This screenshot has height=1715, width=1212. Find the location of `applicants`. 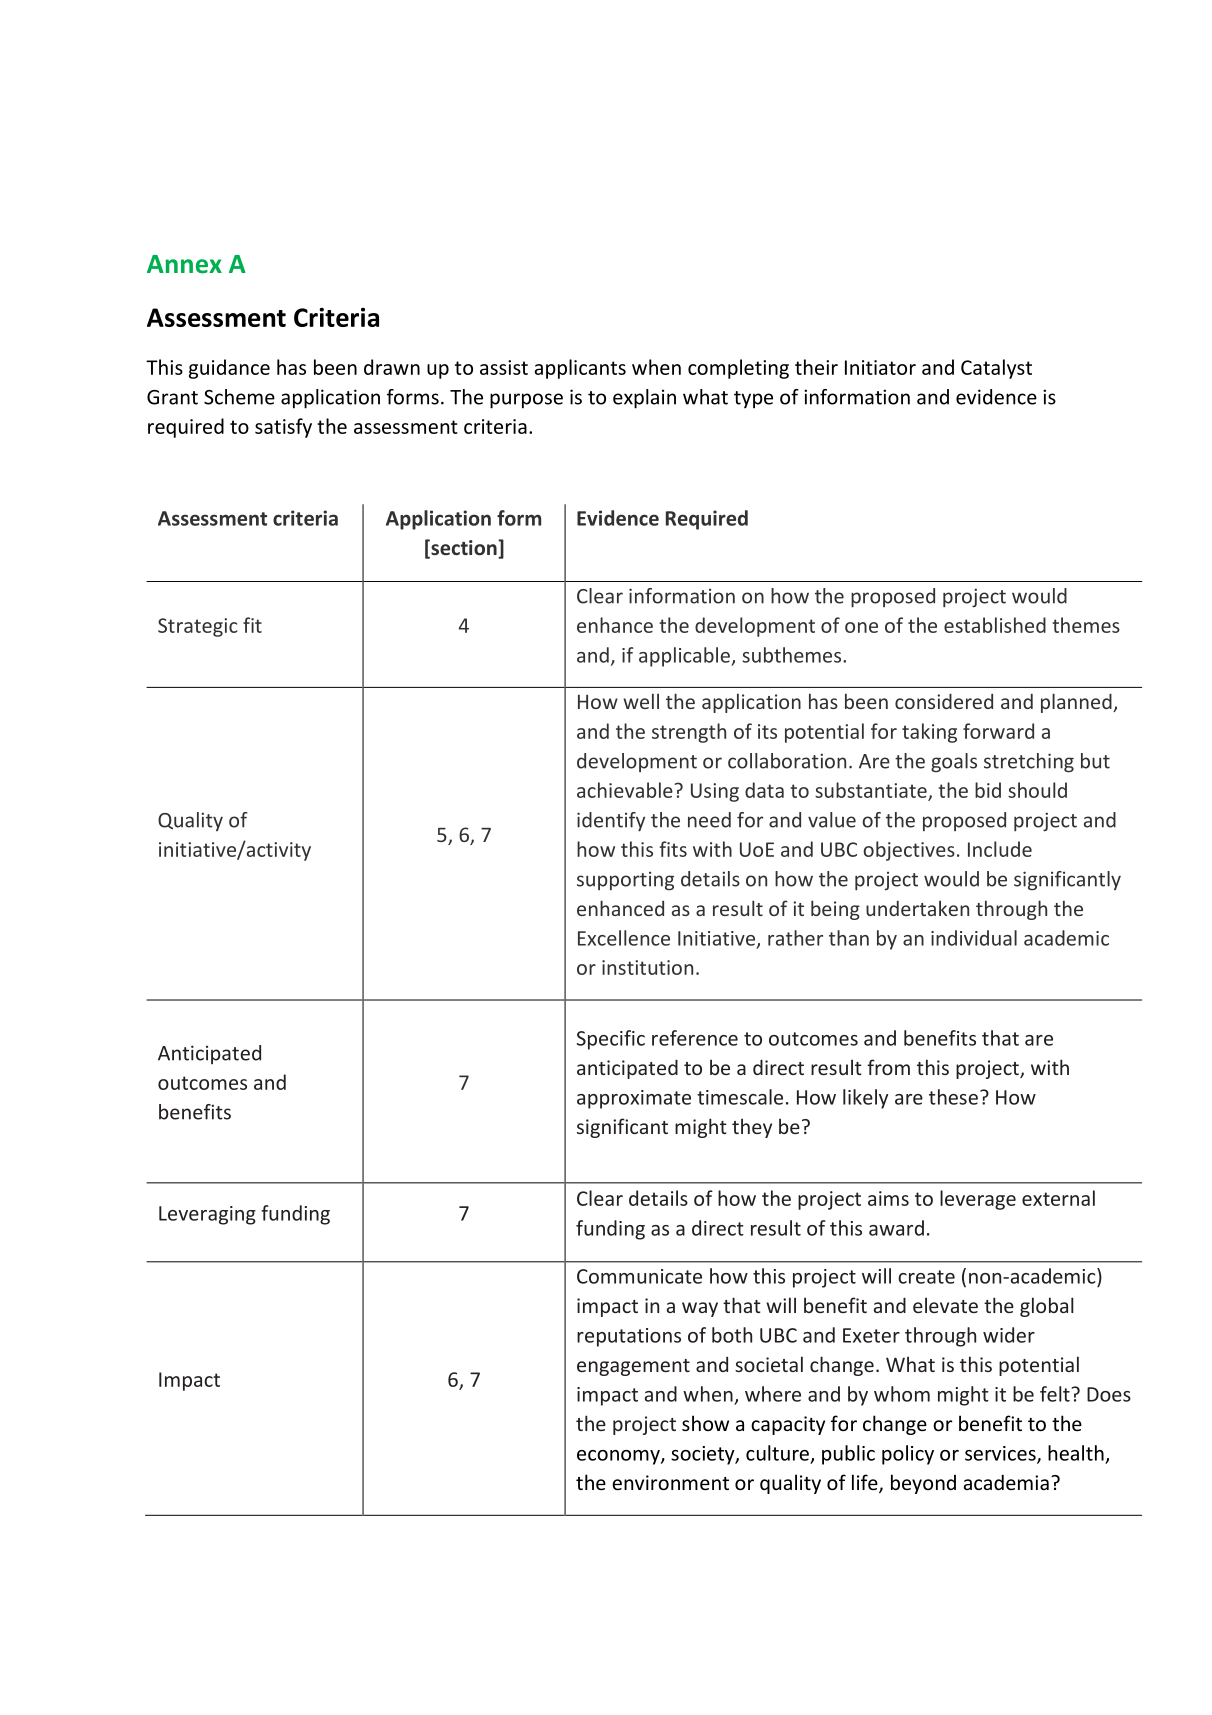

applicants is located at coordinates (580, 369).
